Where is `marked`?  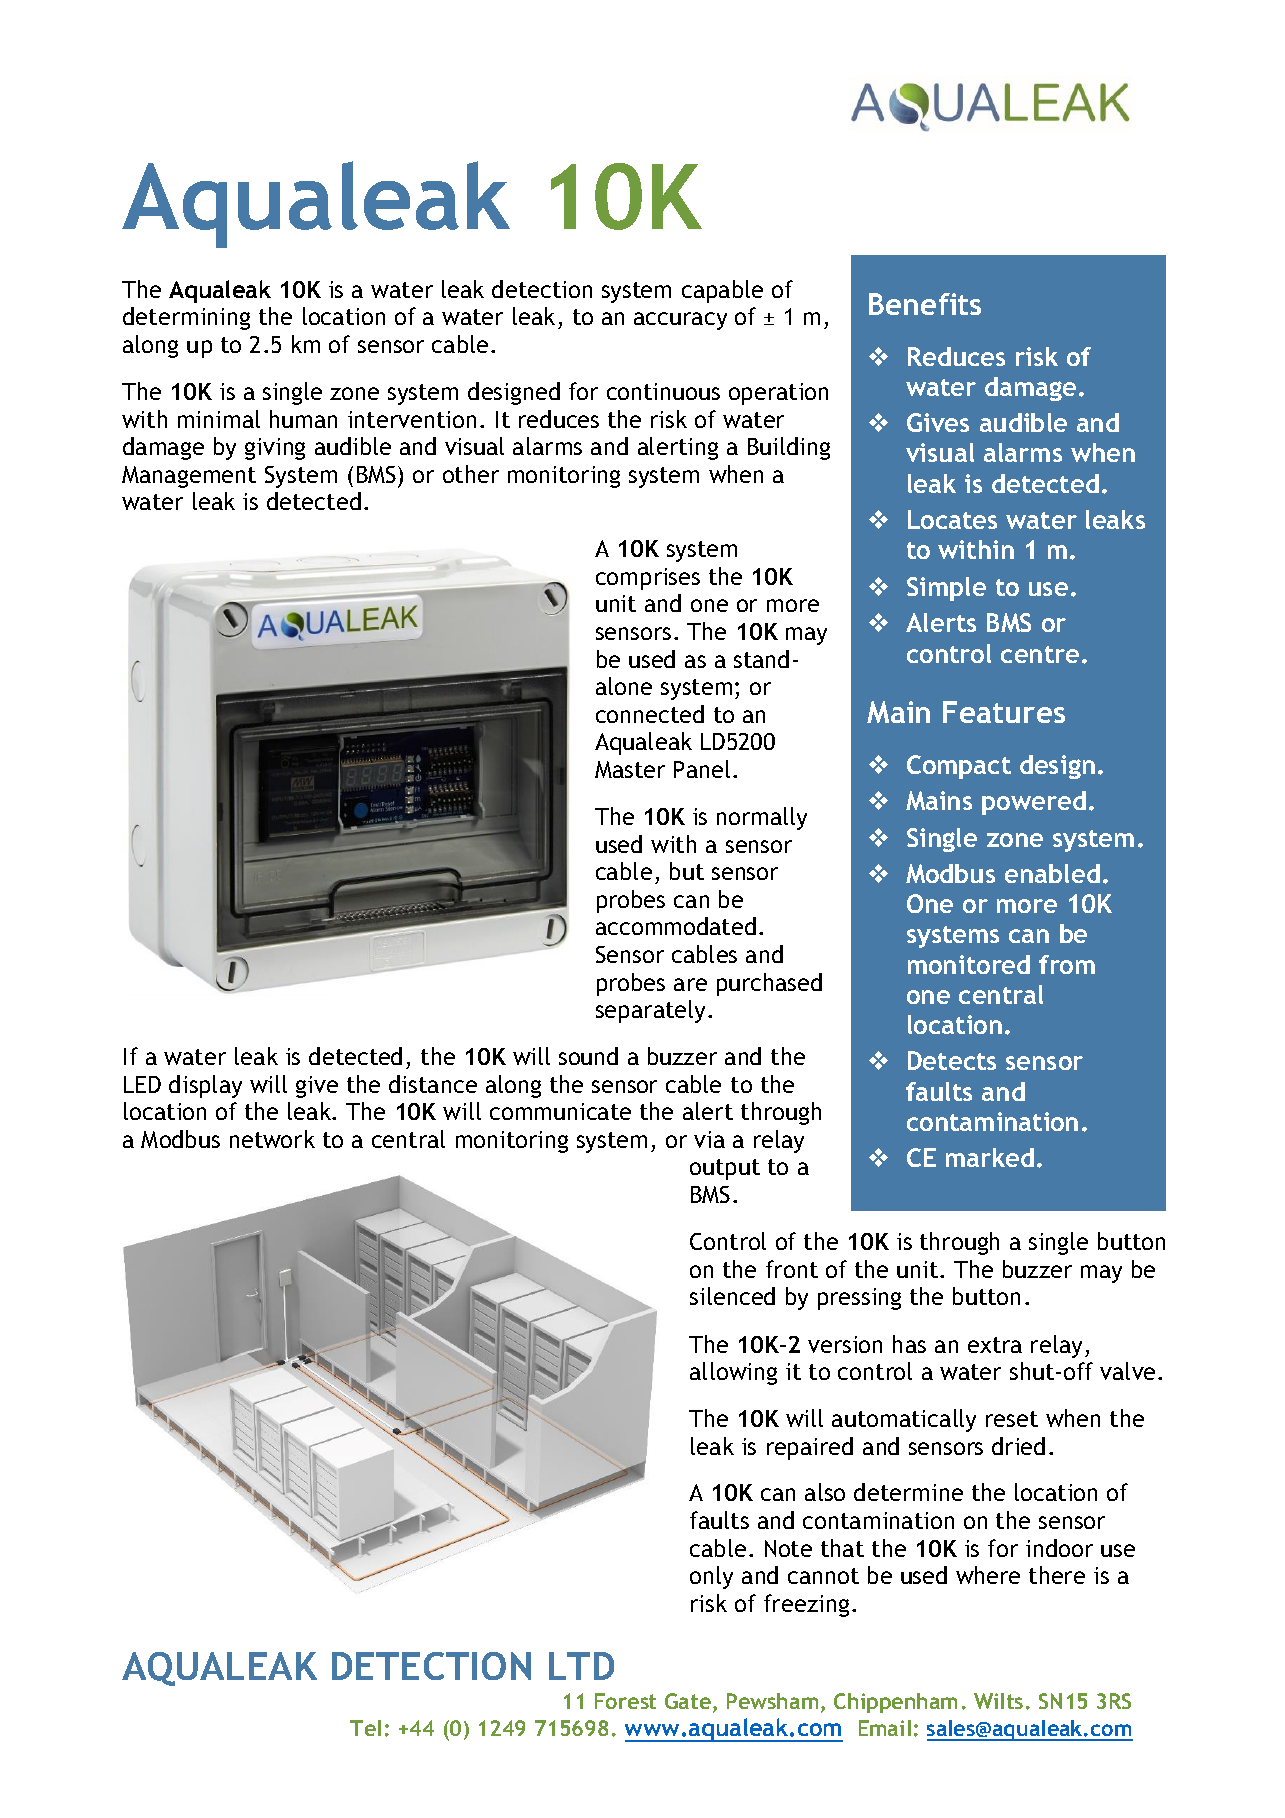 marked is located at coordinates (990, 1157).
